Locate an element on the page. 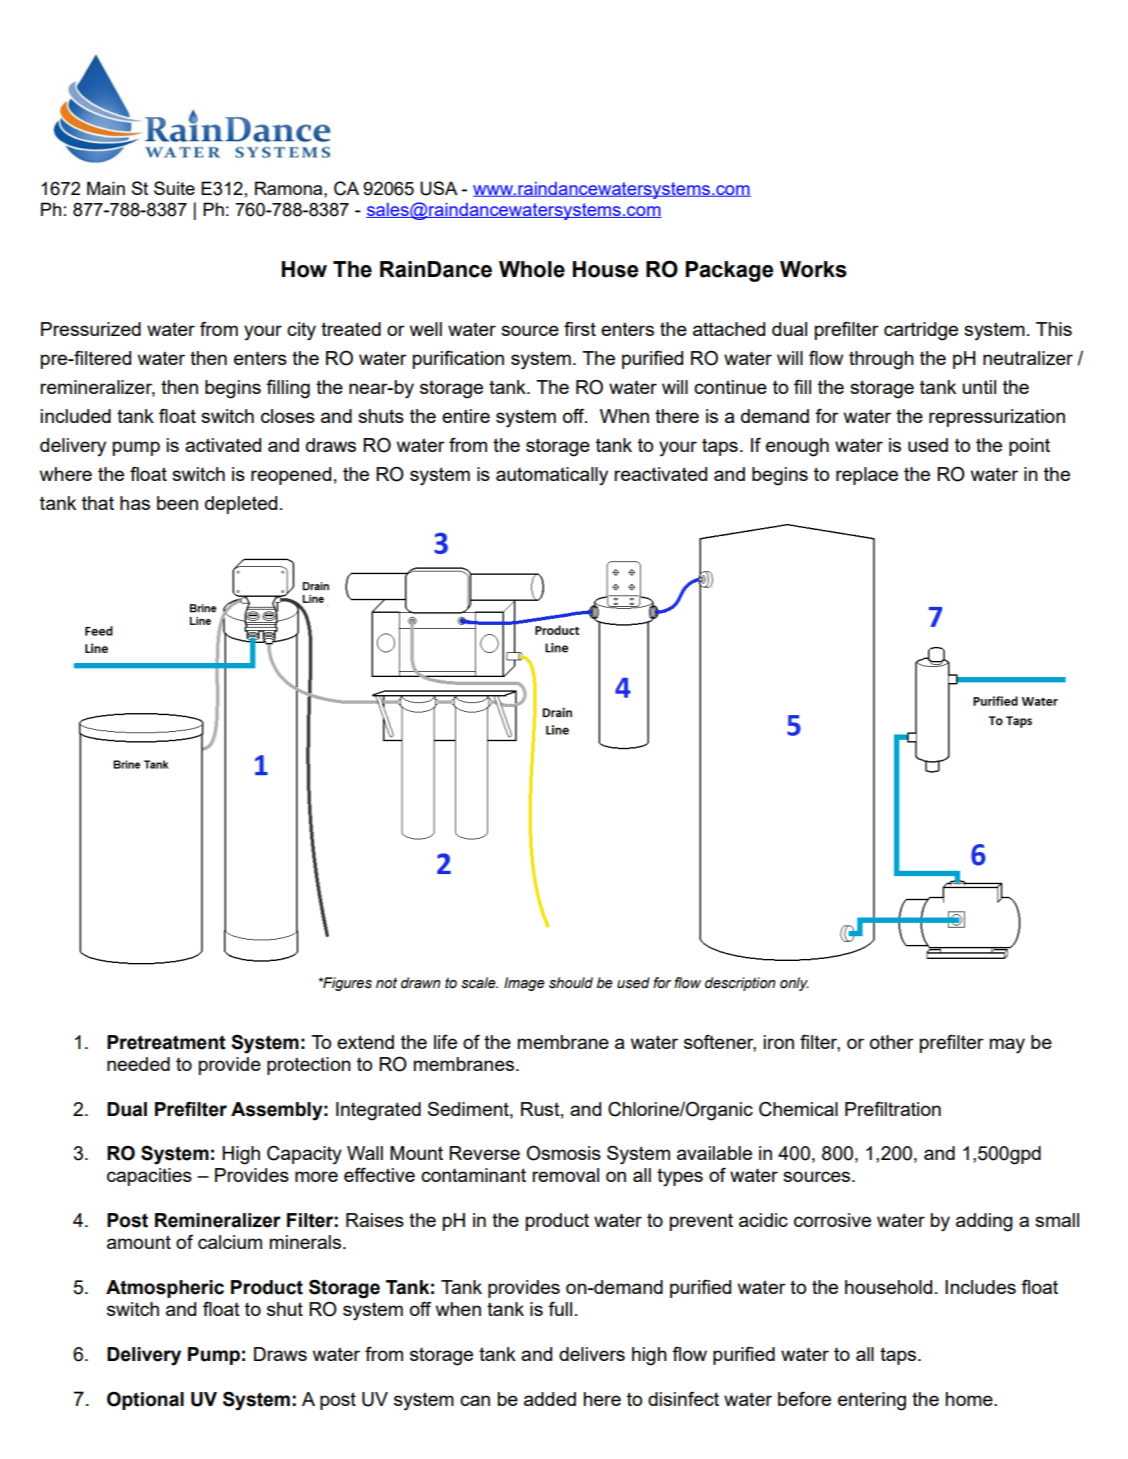 The image size is (1128, 1459). Whole is located at coordinates (532, 269).
